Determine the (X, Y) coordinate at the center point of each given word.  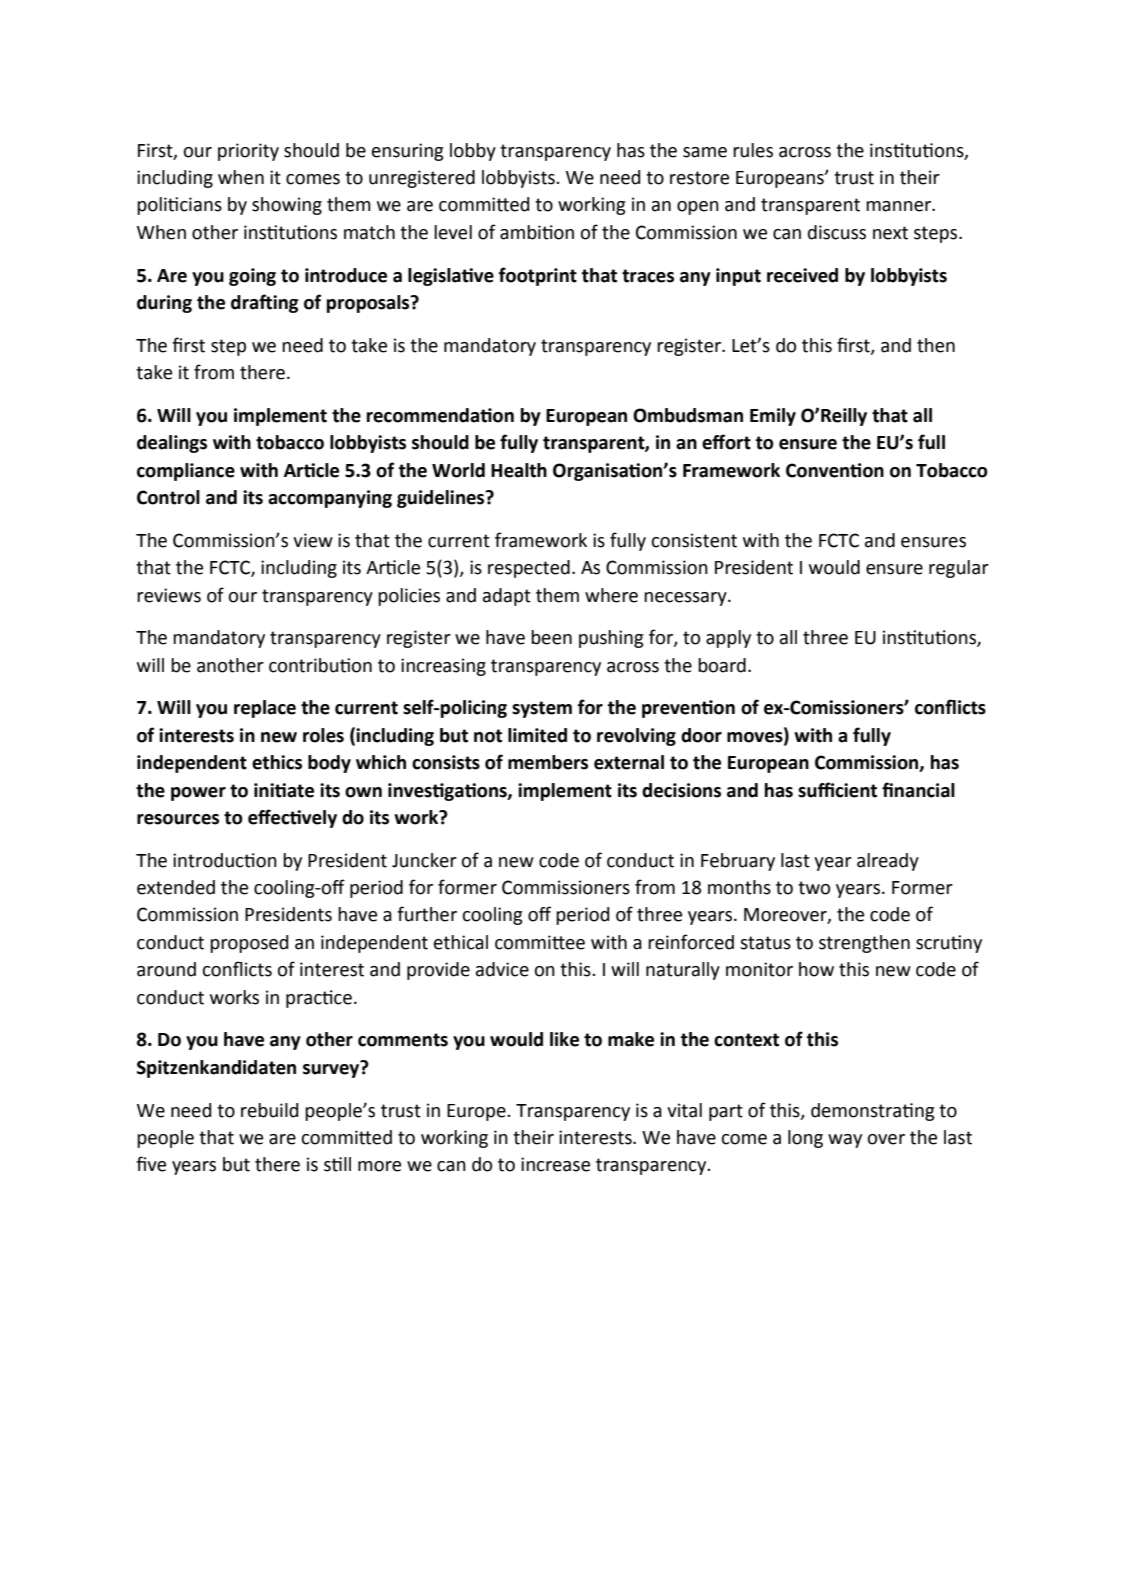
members (548, 762)
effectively (292, 818)
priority (248, 152)
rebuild (269, 1110)
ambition (537, 232)
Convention (835, 470)
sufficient (837, 790)
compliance (186, 472)
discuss (837, 232)
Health (519, 470)
